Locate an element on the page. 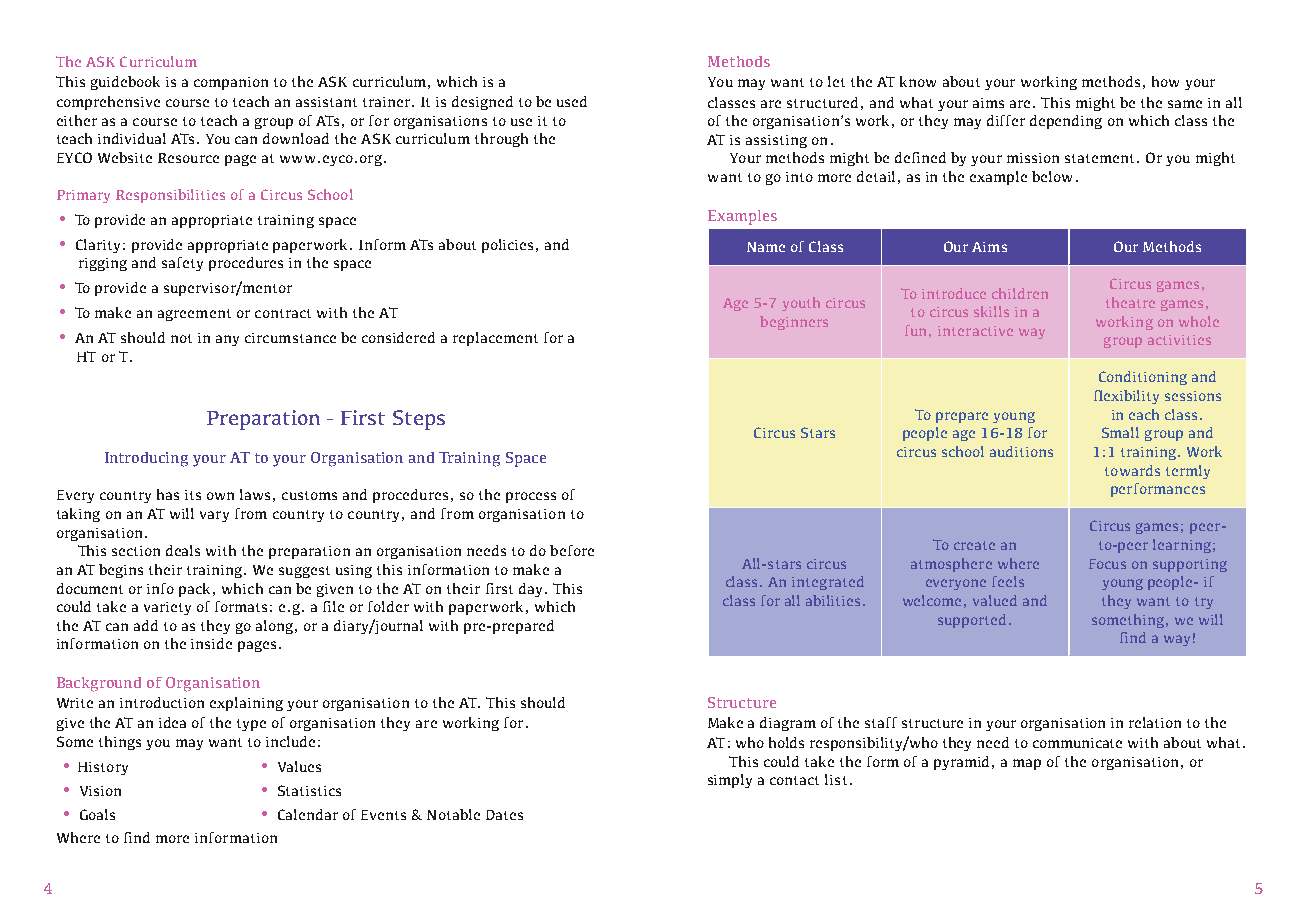  simply is located at coordinates (730, 781).
